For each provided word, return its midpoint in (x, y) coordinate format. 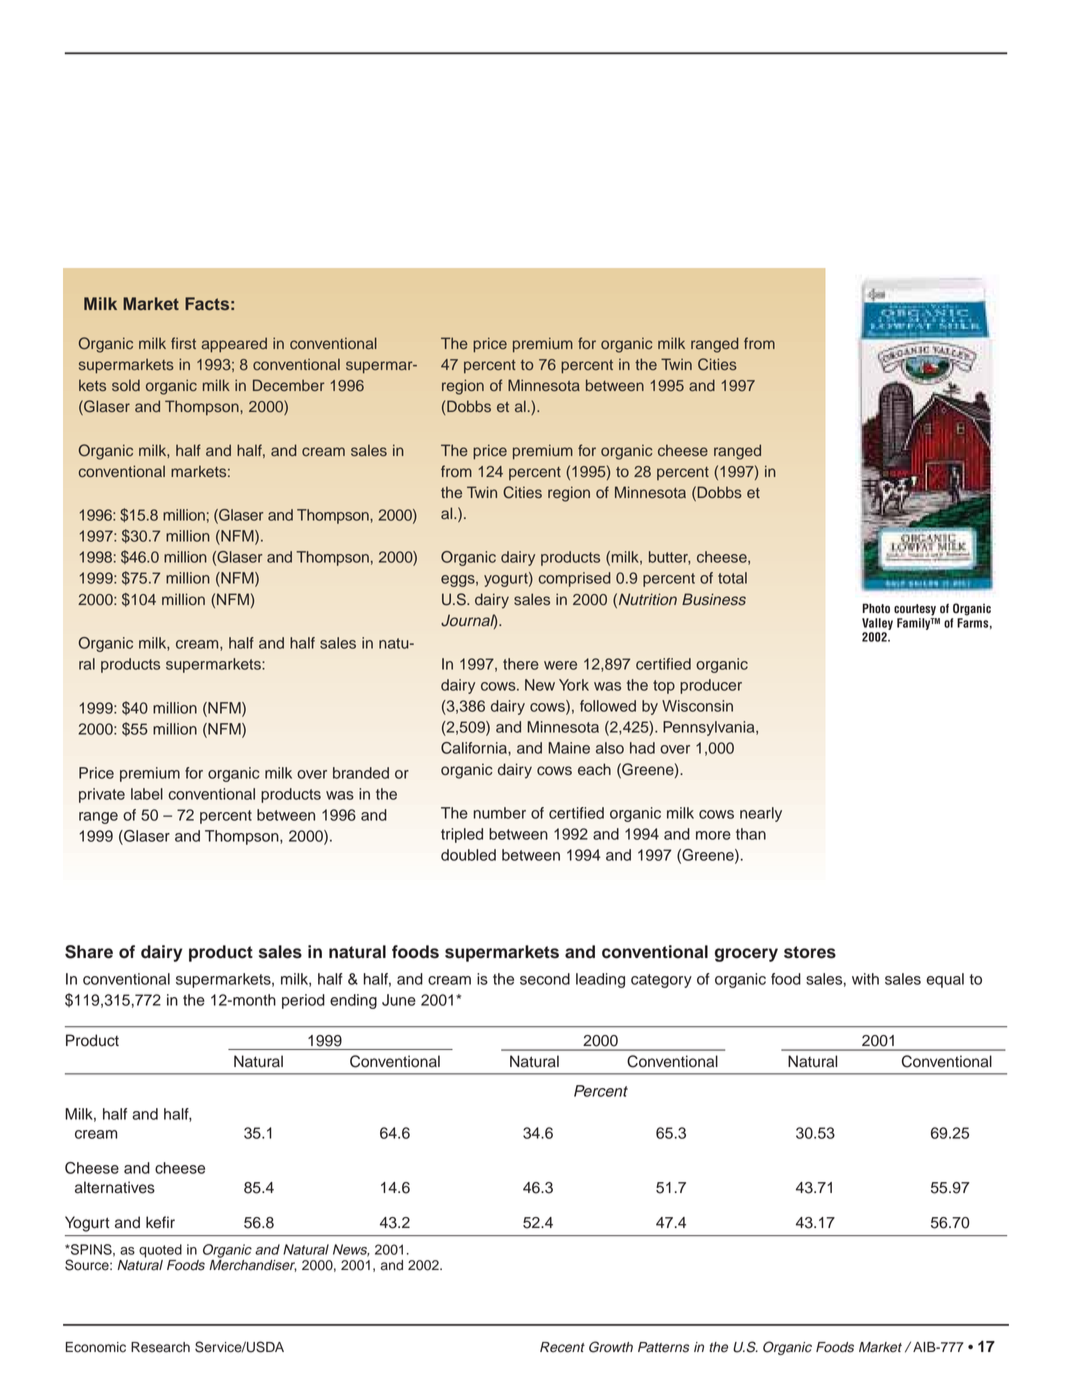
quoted (160, 1251)
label (147, 794)
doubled (468, 855)
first (183, 343)
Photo (876, 608)
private (102, 795)
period (303, 1001)
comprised (575, 579)
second (545, 979)
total (732, 578)
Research (160, 1347)
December (288, 385)
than (751, 834)
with (865, 979)
